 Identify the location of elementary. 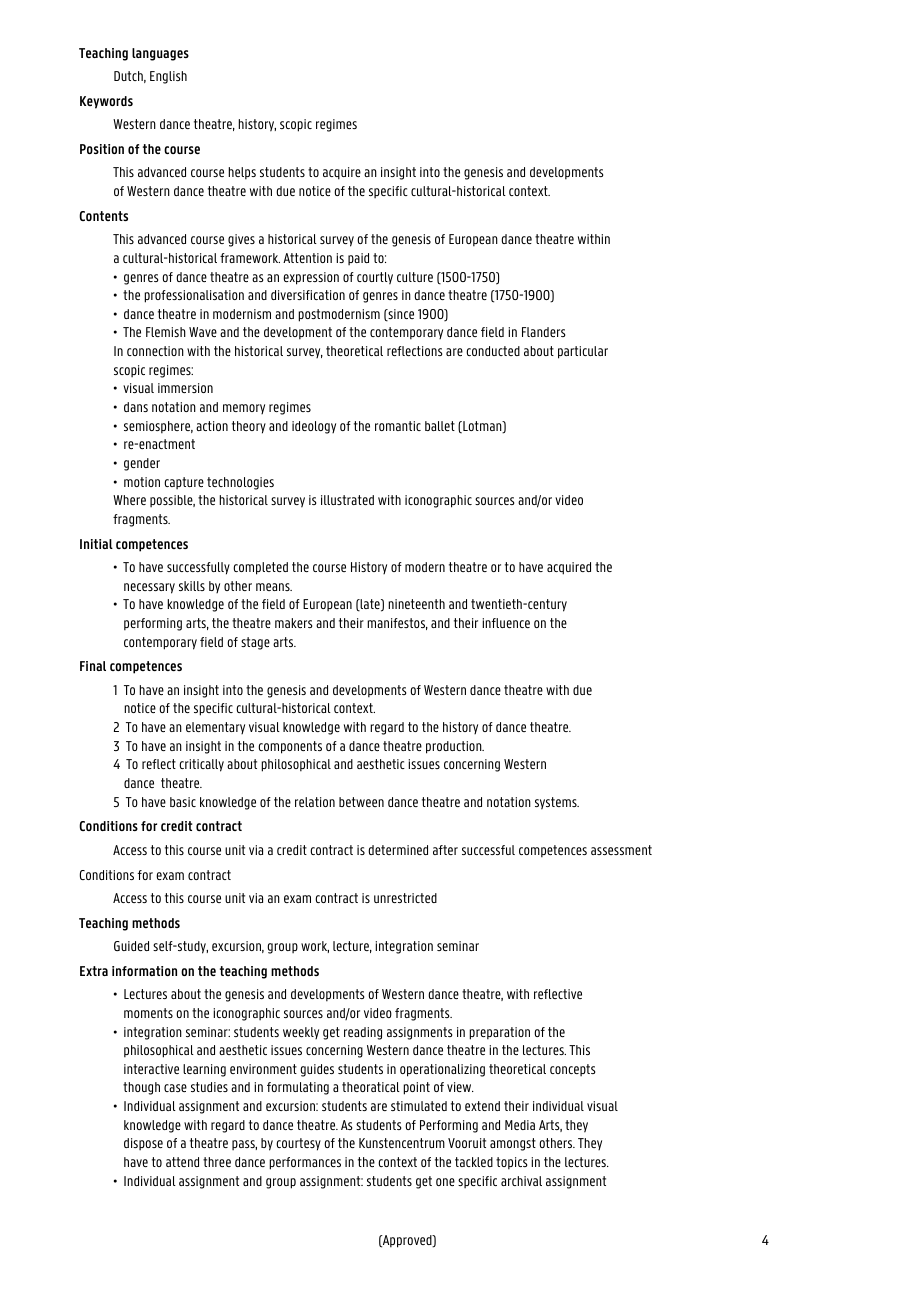
(215, 728).
